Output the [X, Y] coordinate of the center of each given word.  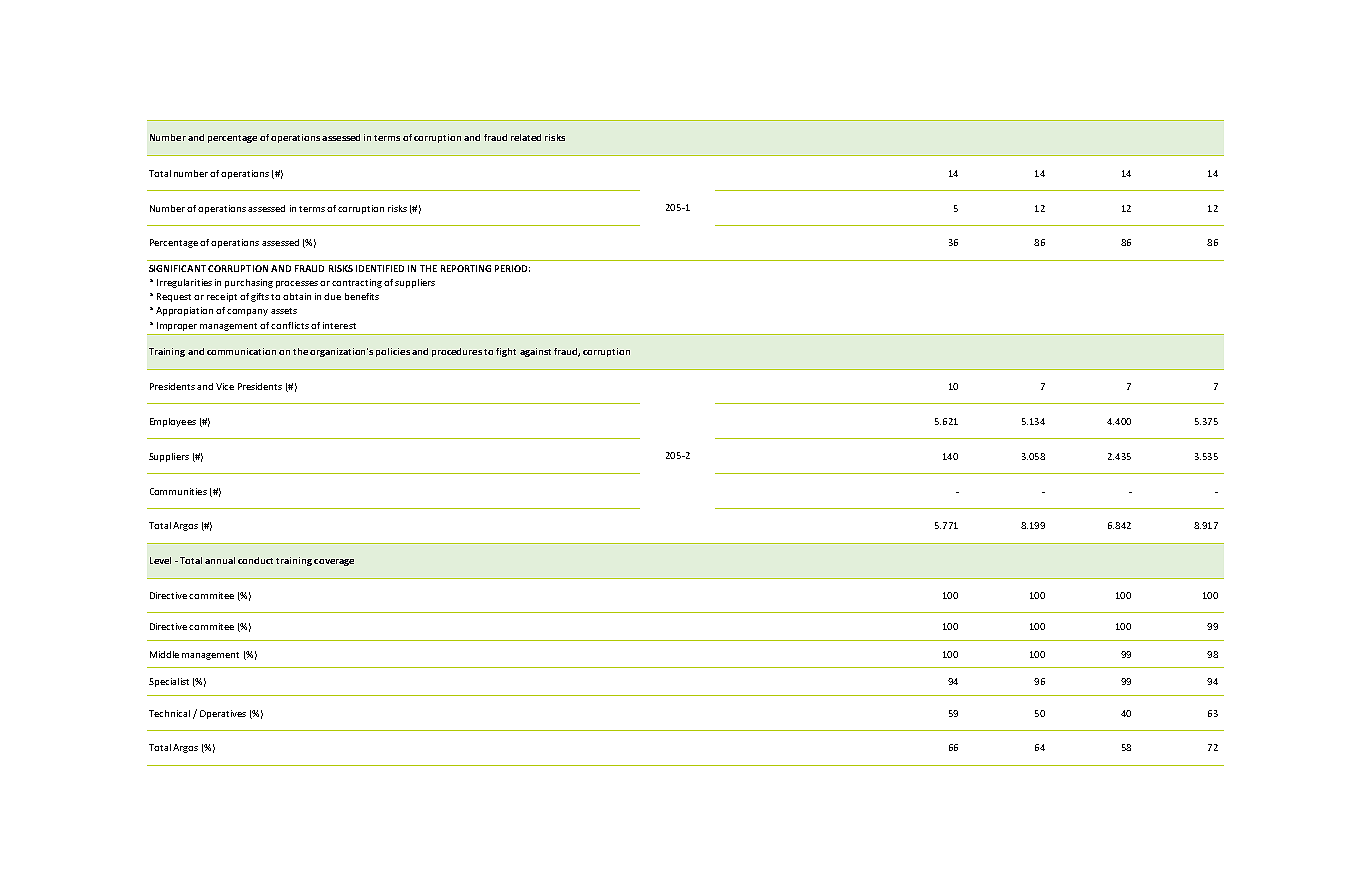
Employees [173, 422]
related [526, 137]
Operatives [223, 714]
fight [506, 352]
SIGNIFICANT [177, 268]
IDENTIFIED [380, 268]
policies [393, 352]
